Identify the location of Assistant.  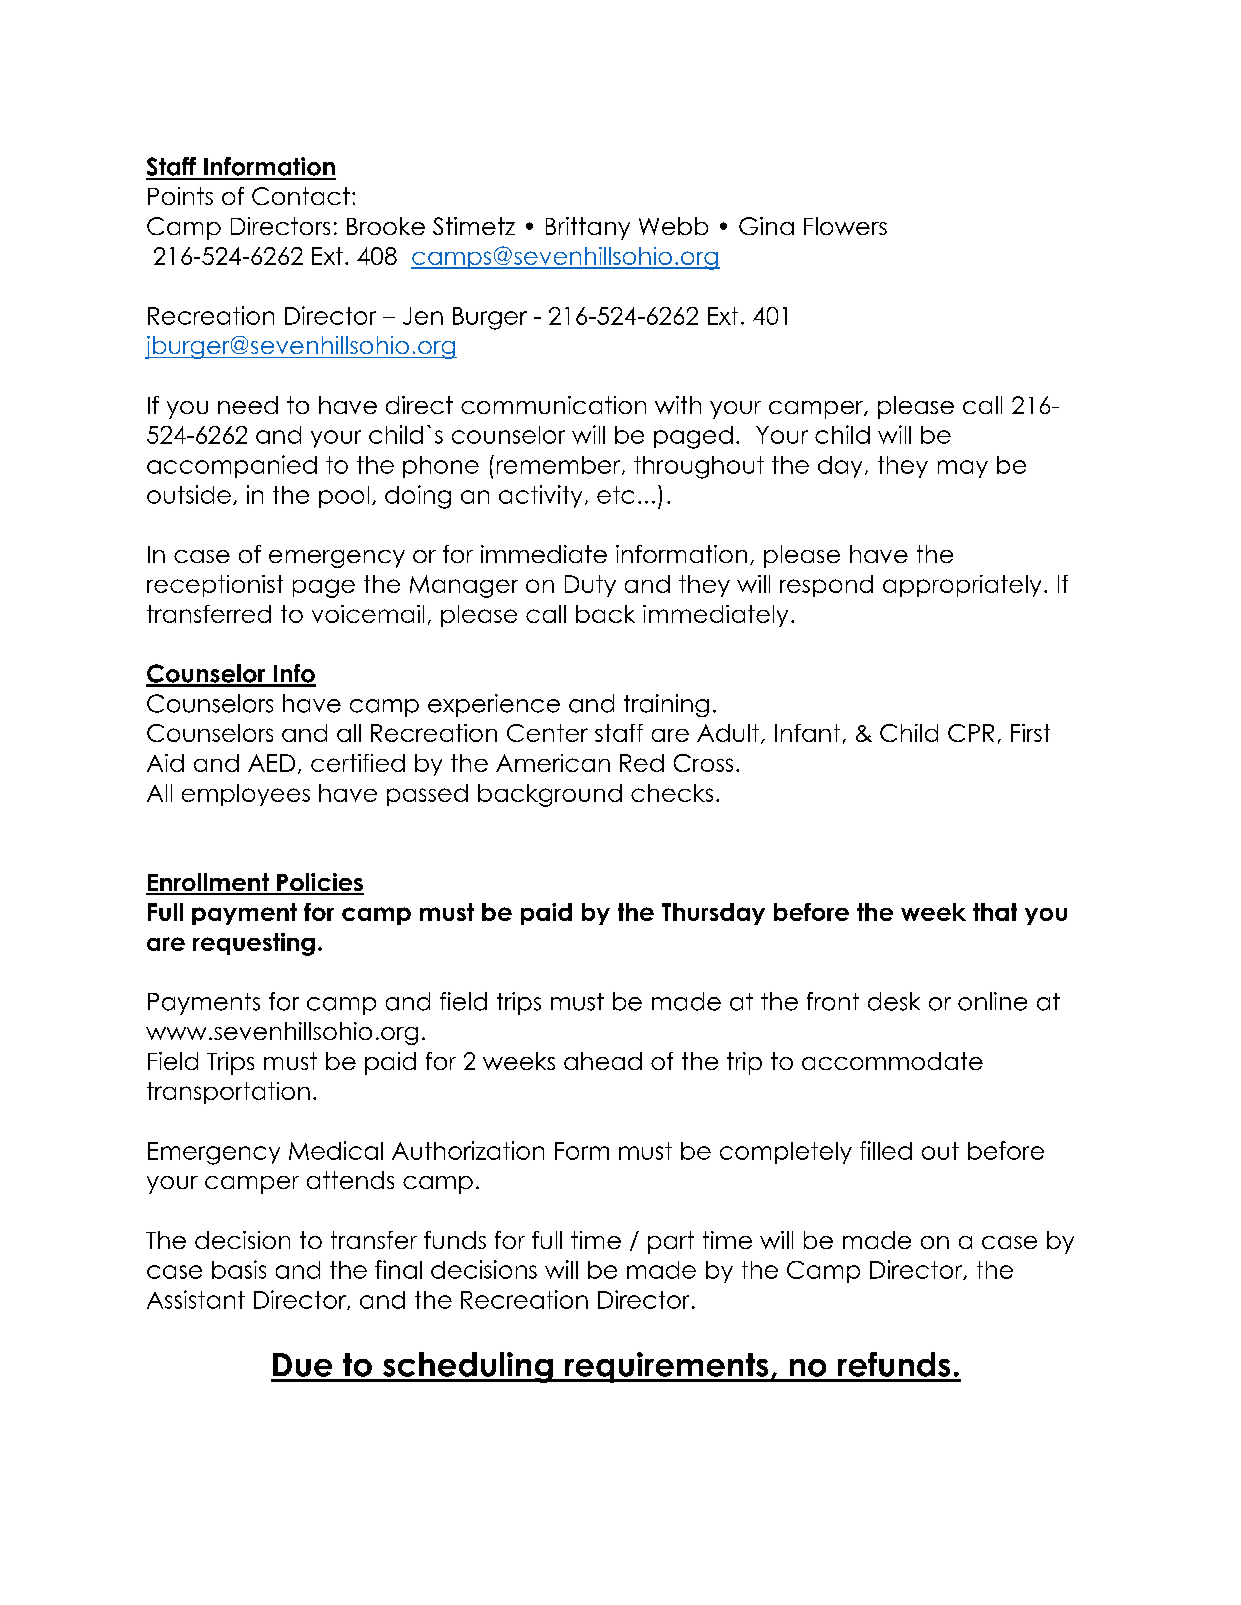
(196, 1299).
